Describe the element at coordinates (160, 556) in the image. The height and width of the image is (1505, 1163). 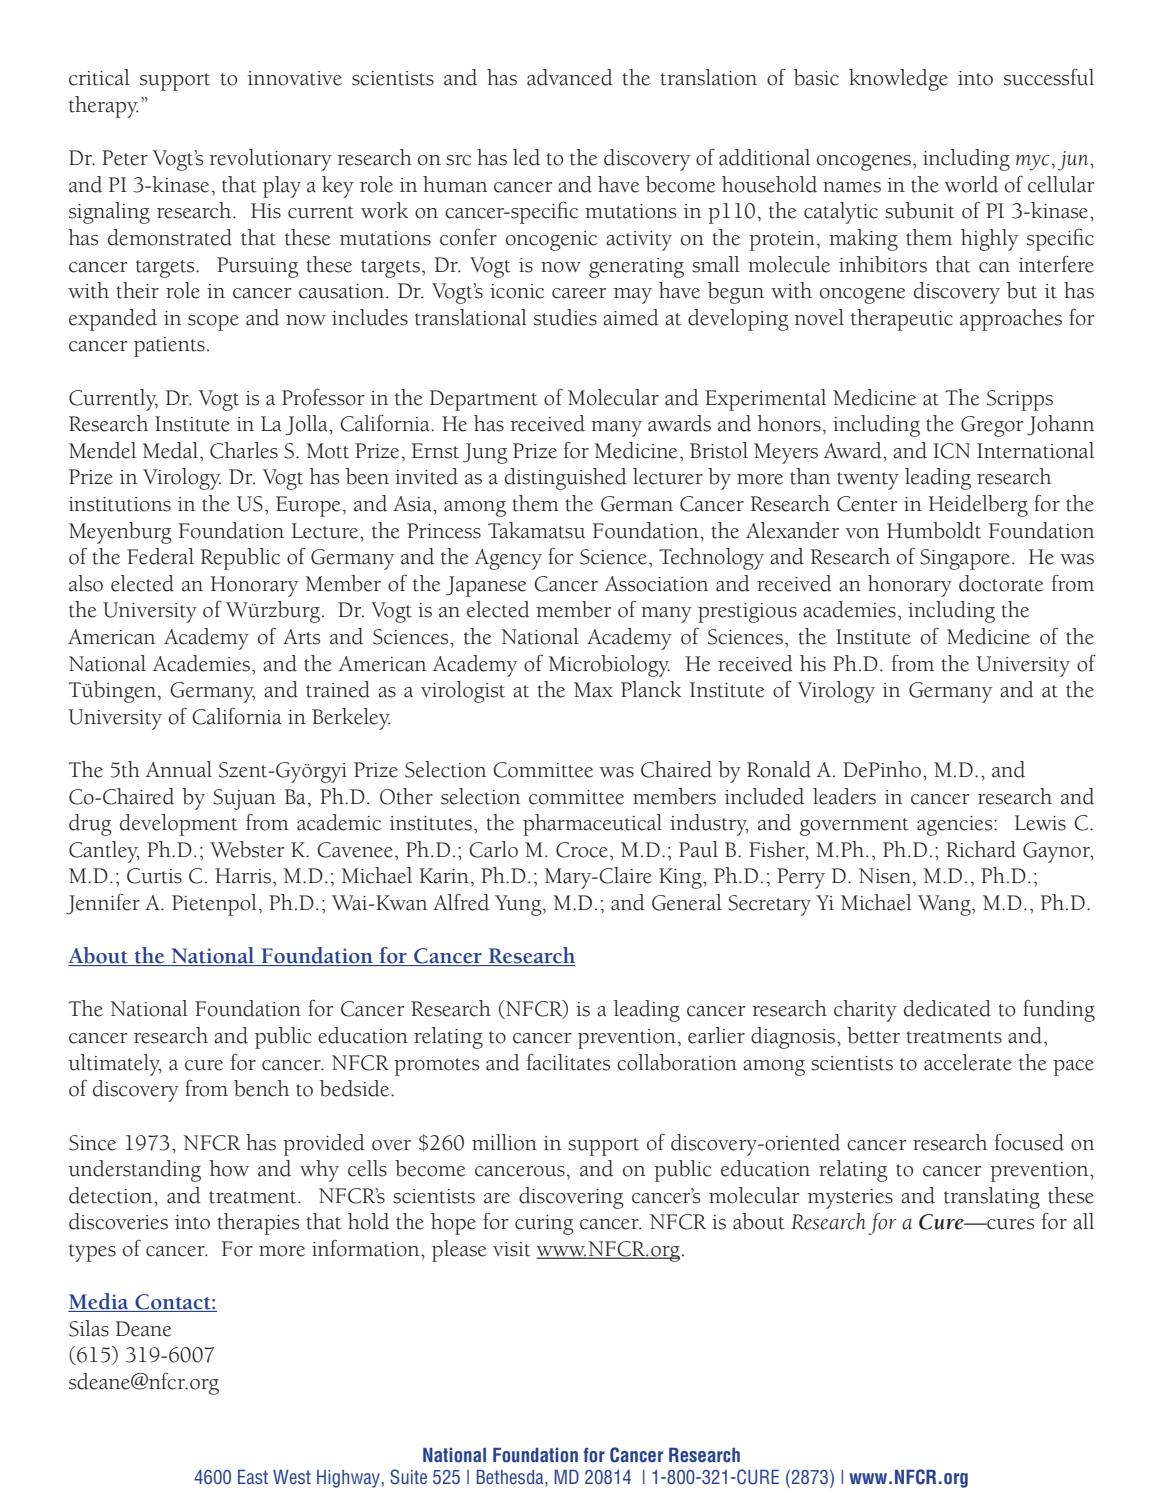
I see `Federal` at that location.
